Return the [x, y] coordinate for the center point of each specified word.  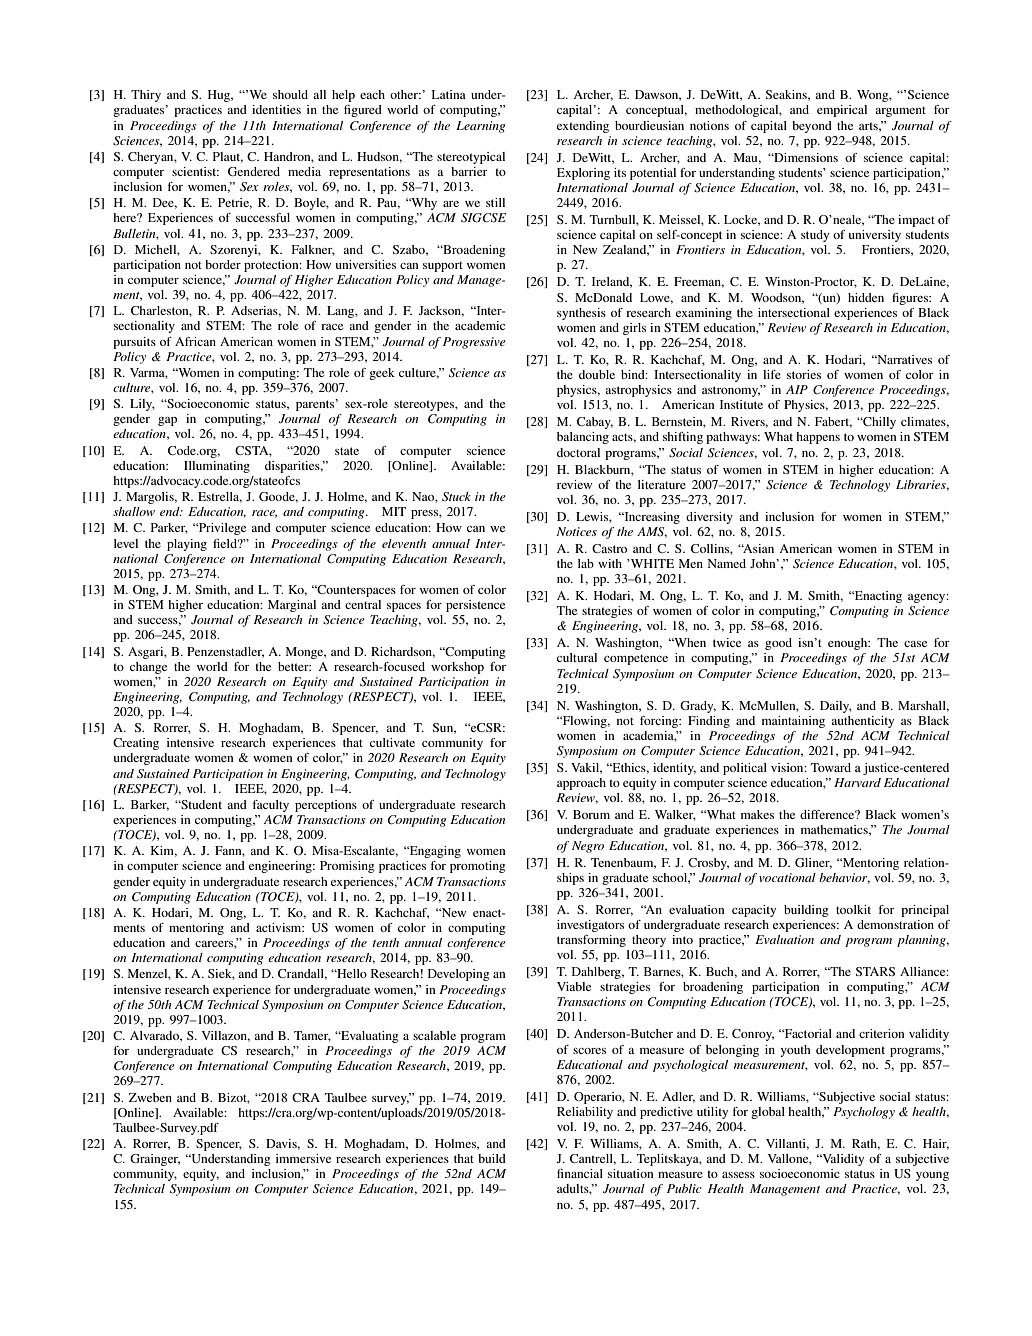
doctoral [578, 452]
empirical [842, 111]
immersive [303, 1158]
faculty [271, 806]
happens [818, 438]
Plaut [228, 157]
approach [581, 784]
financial [580, 1173]
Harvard [857, 782]
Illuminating [217, 467]
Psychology [864, 1113]
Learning [480, 127]
